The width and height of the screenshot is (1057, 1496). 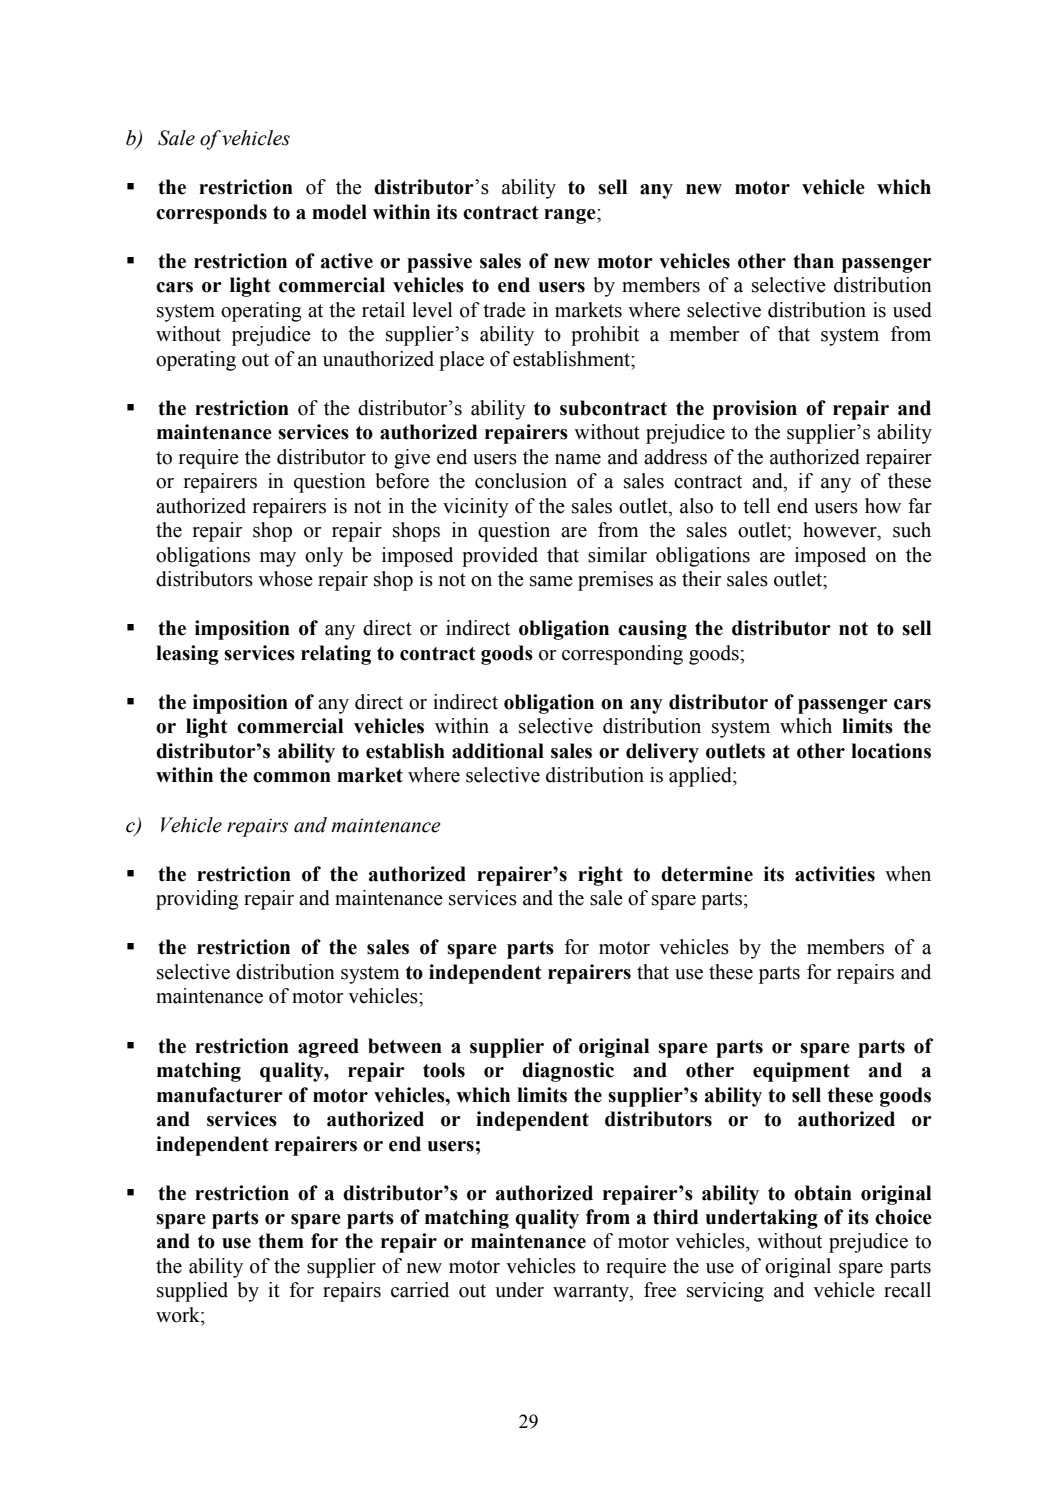 What do you see at coordinates (813, 261) in the screenshot?
I see `than` at bounding box center [813, 261].
